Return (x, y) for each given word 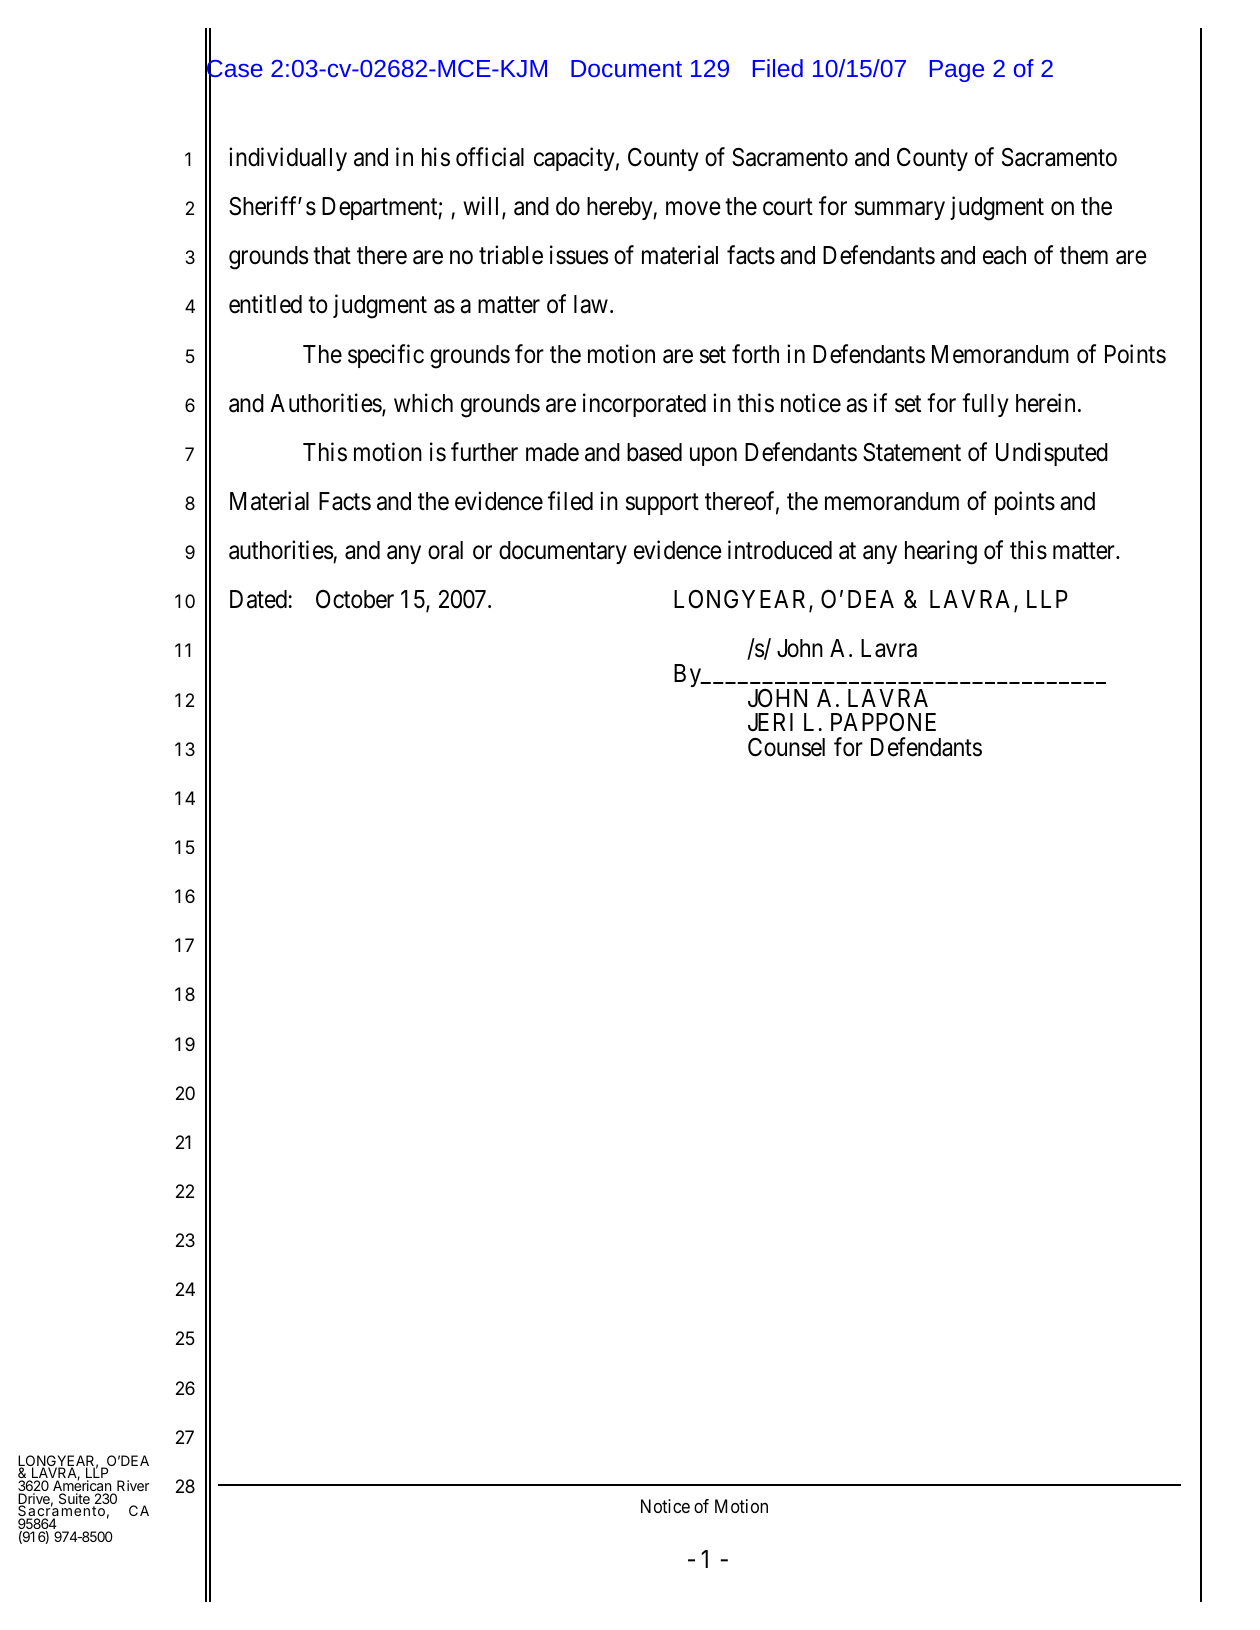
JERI (770, 722)
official (490, 157)
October (355, 599)
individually (288, 159)
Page (957, 71)
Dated (259, 599)
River (133, 1485)
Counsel (786, 747)
